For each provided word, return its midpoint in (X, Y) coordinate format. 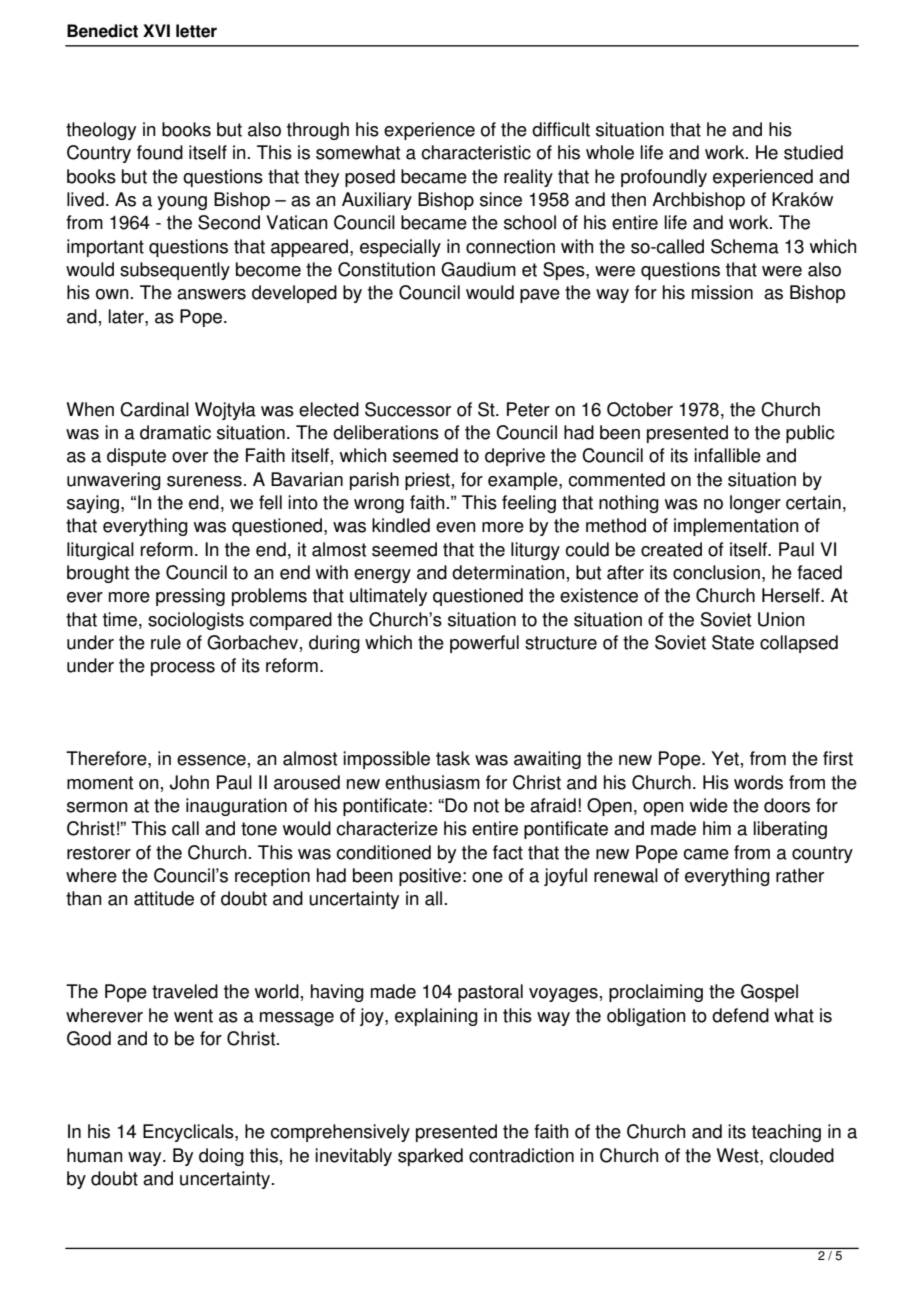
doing (221, 1157)
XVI (156, 30)
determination (508, 572)
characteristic (476, 152)
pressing (190, 597)
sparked (430, 1157)
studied (813, 152)
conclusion (716, 572)
